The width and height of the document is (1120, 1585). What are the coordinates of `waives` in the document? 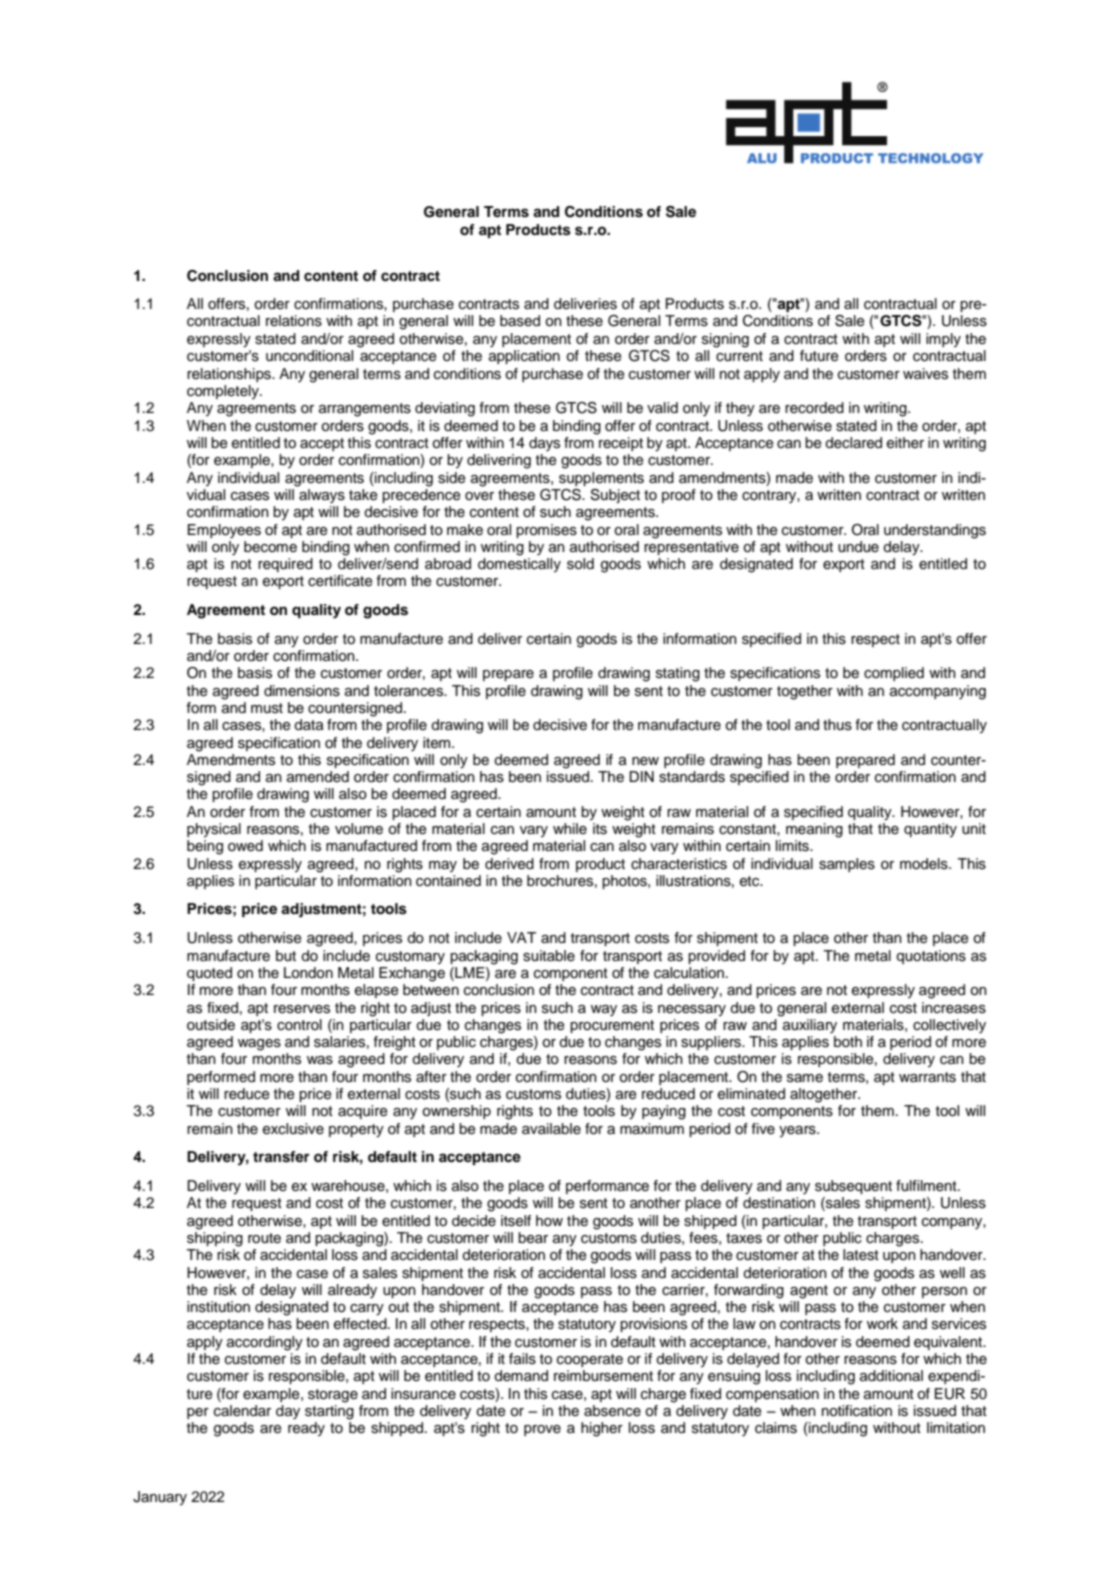 It's located at (925, 374).
